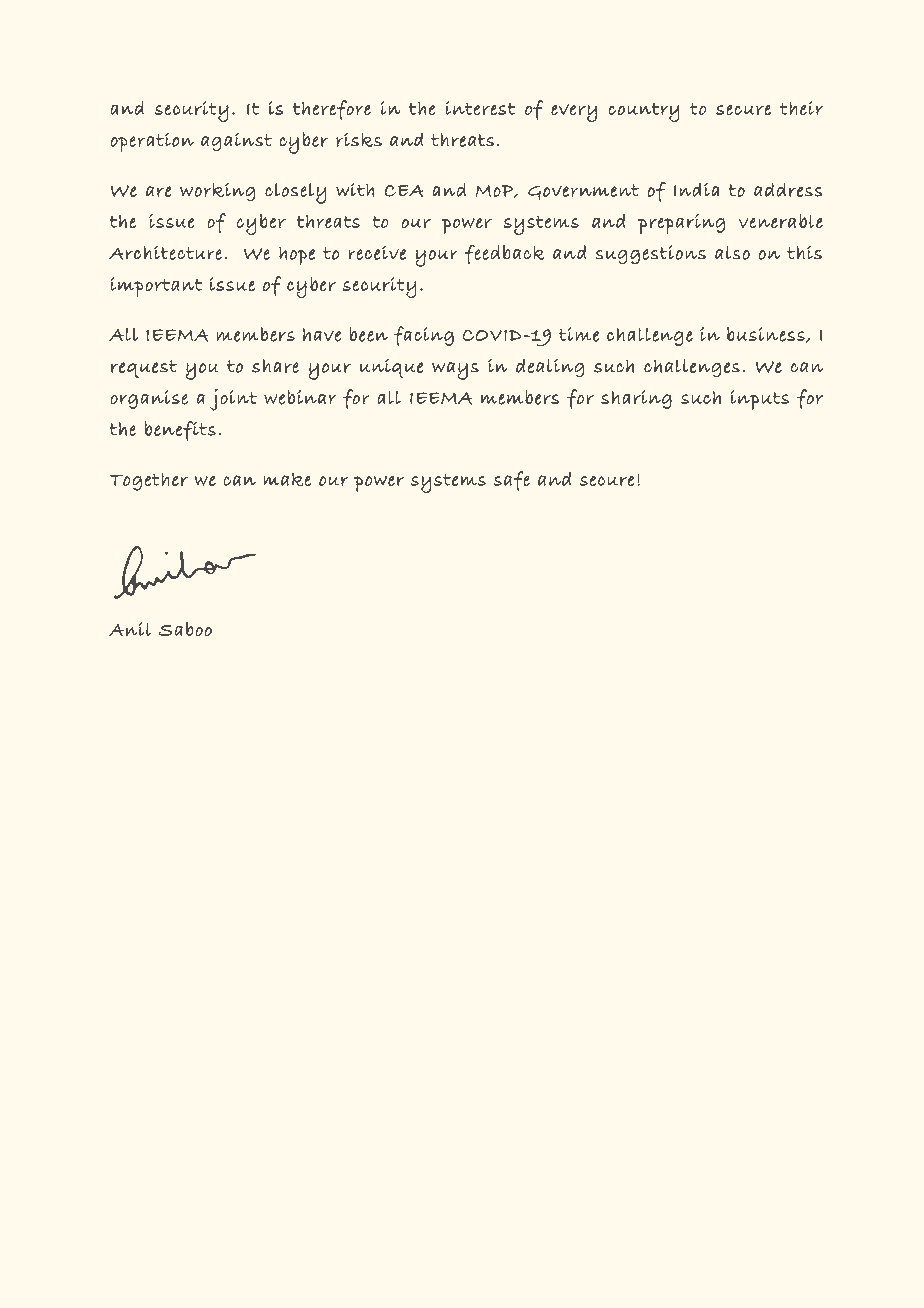  What do you see at coordinates (636, 399) in the image?
I see `sharing` at bounding box center [636, 399].
